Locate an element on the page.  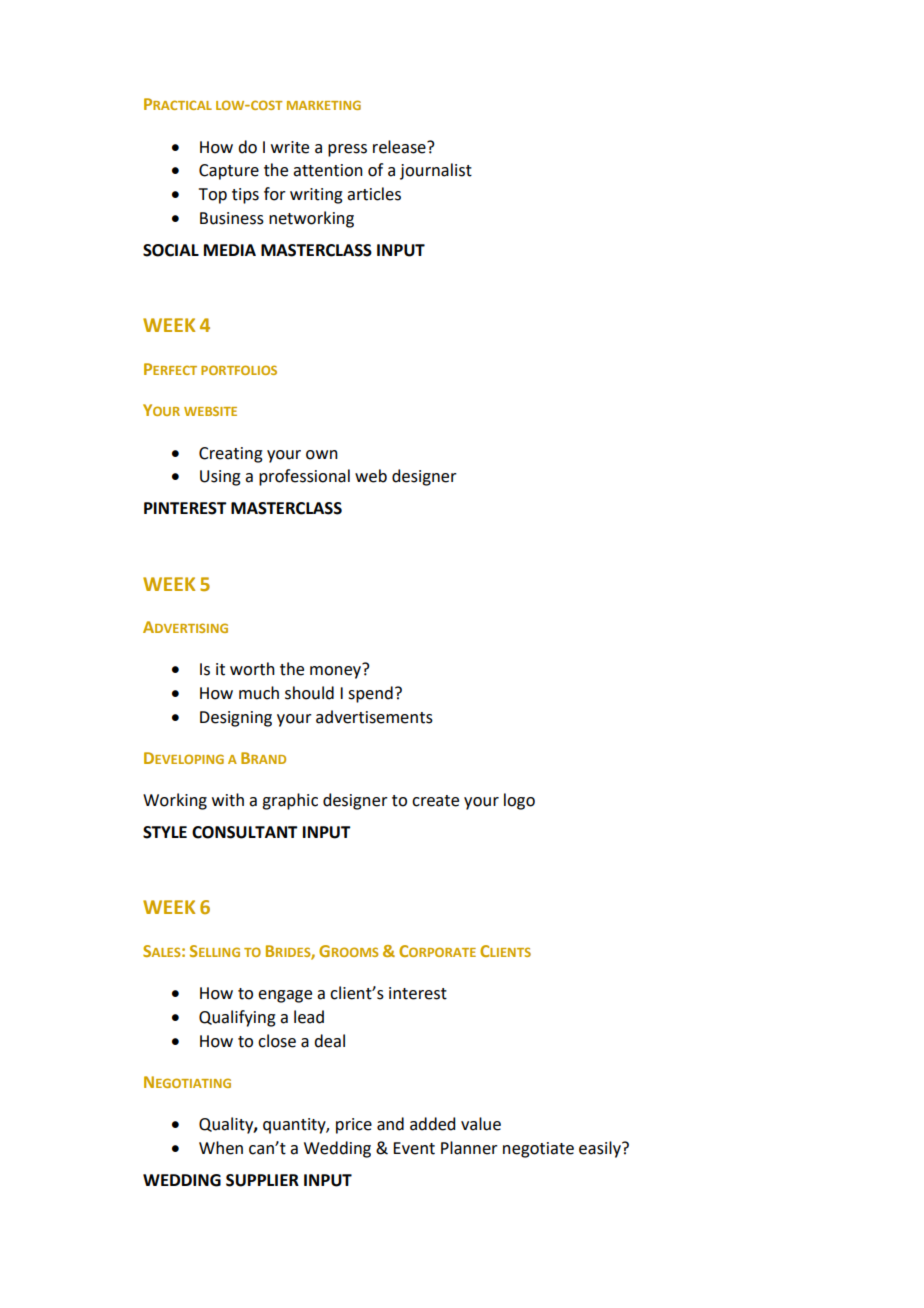
negotiate is located at coordinates (538, 1150).
